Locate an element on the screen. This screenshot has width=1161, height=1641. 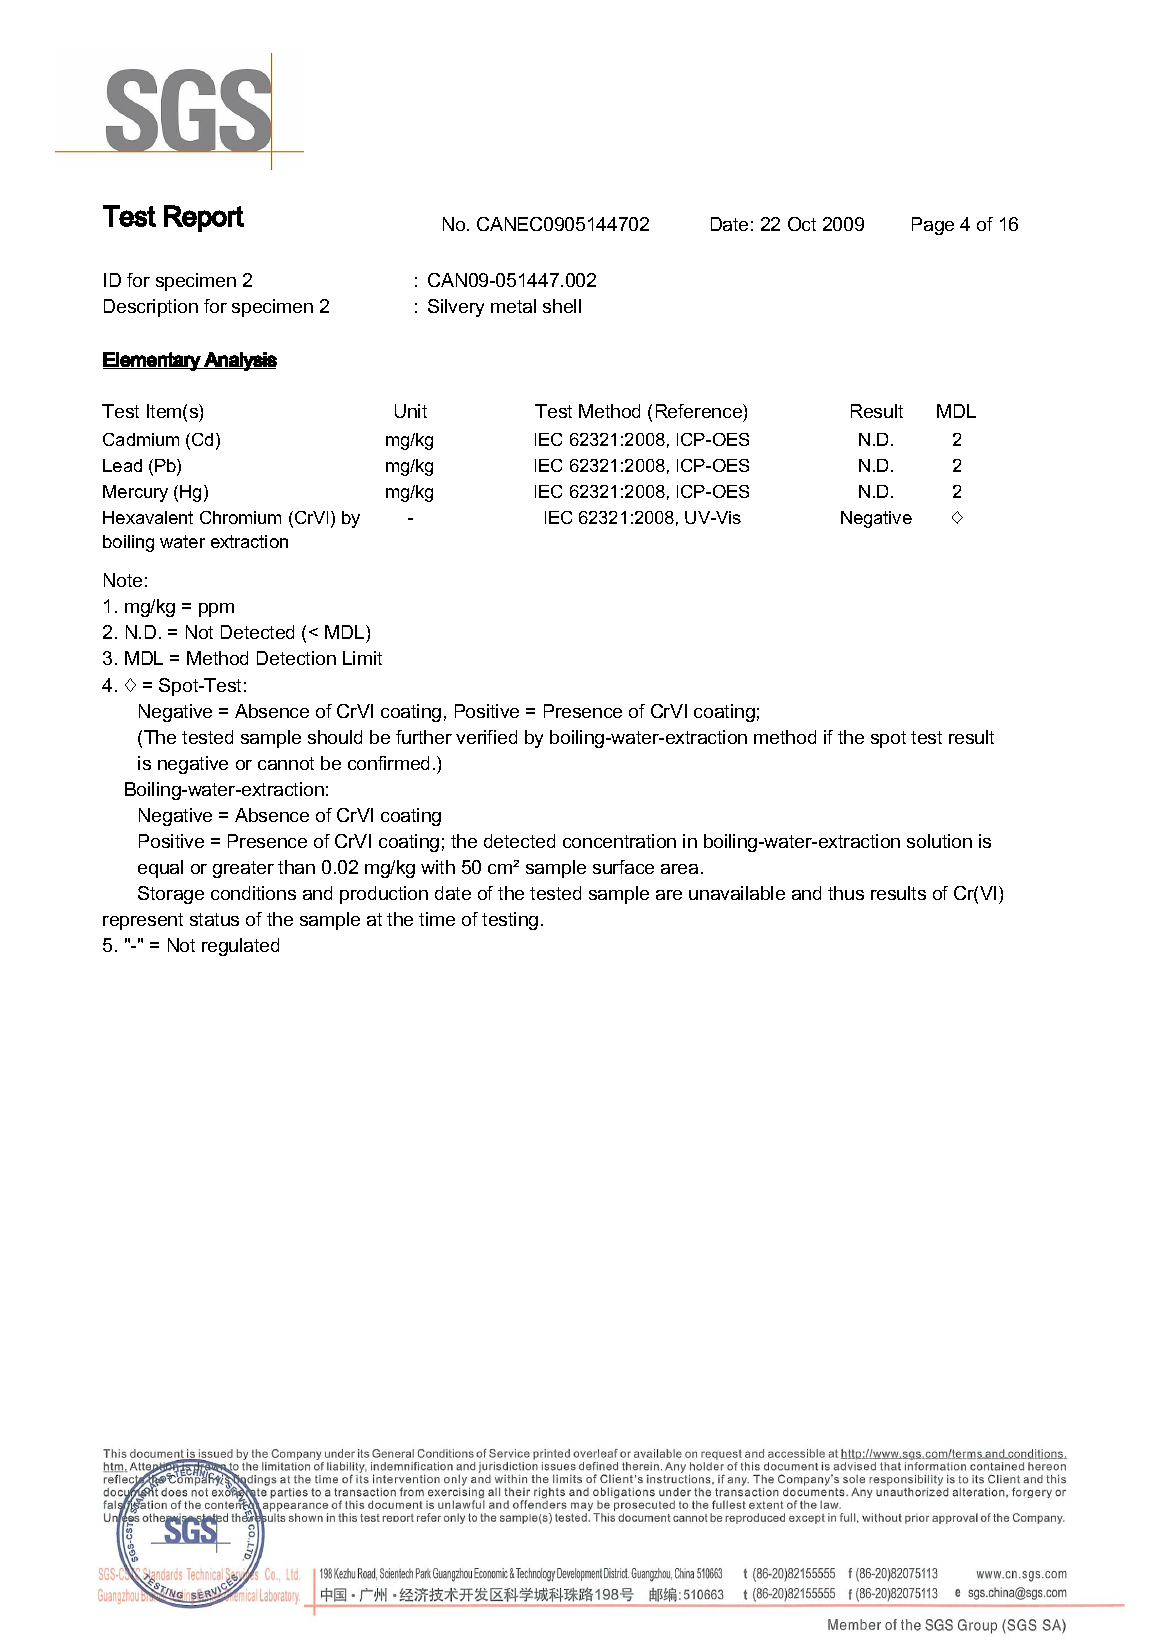
status is located at coordinates (214, 919).
